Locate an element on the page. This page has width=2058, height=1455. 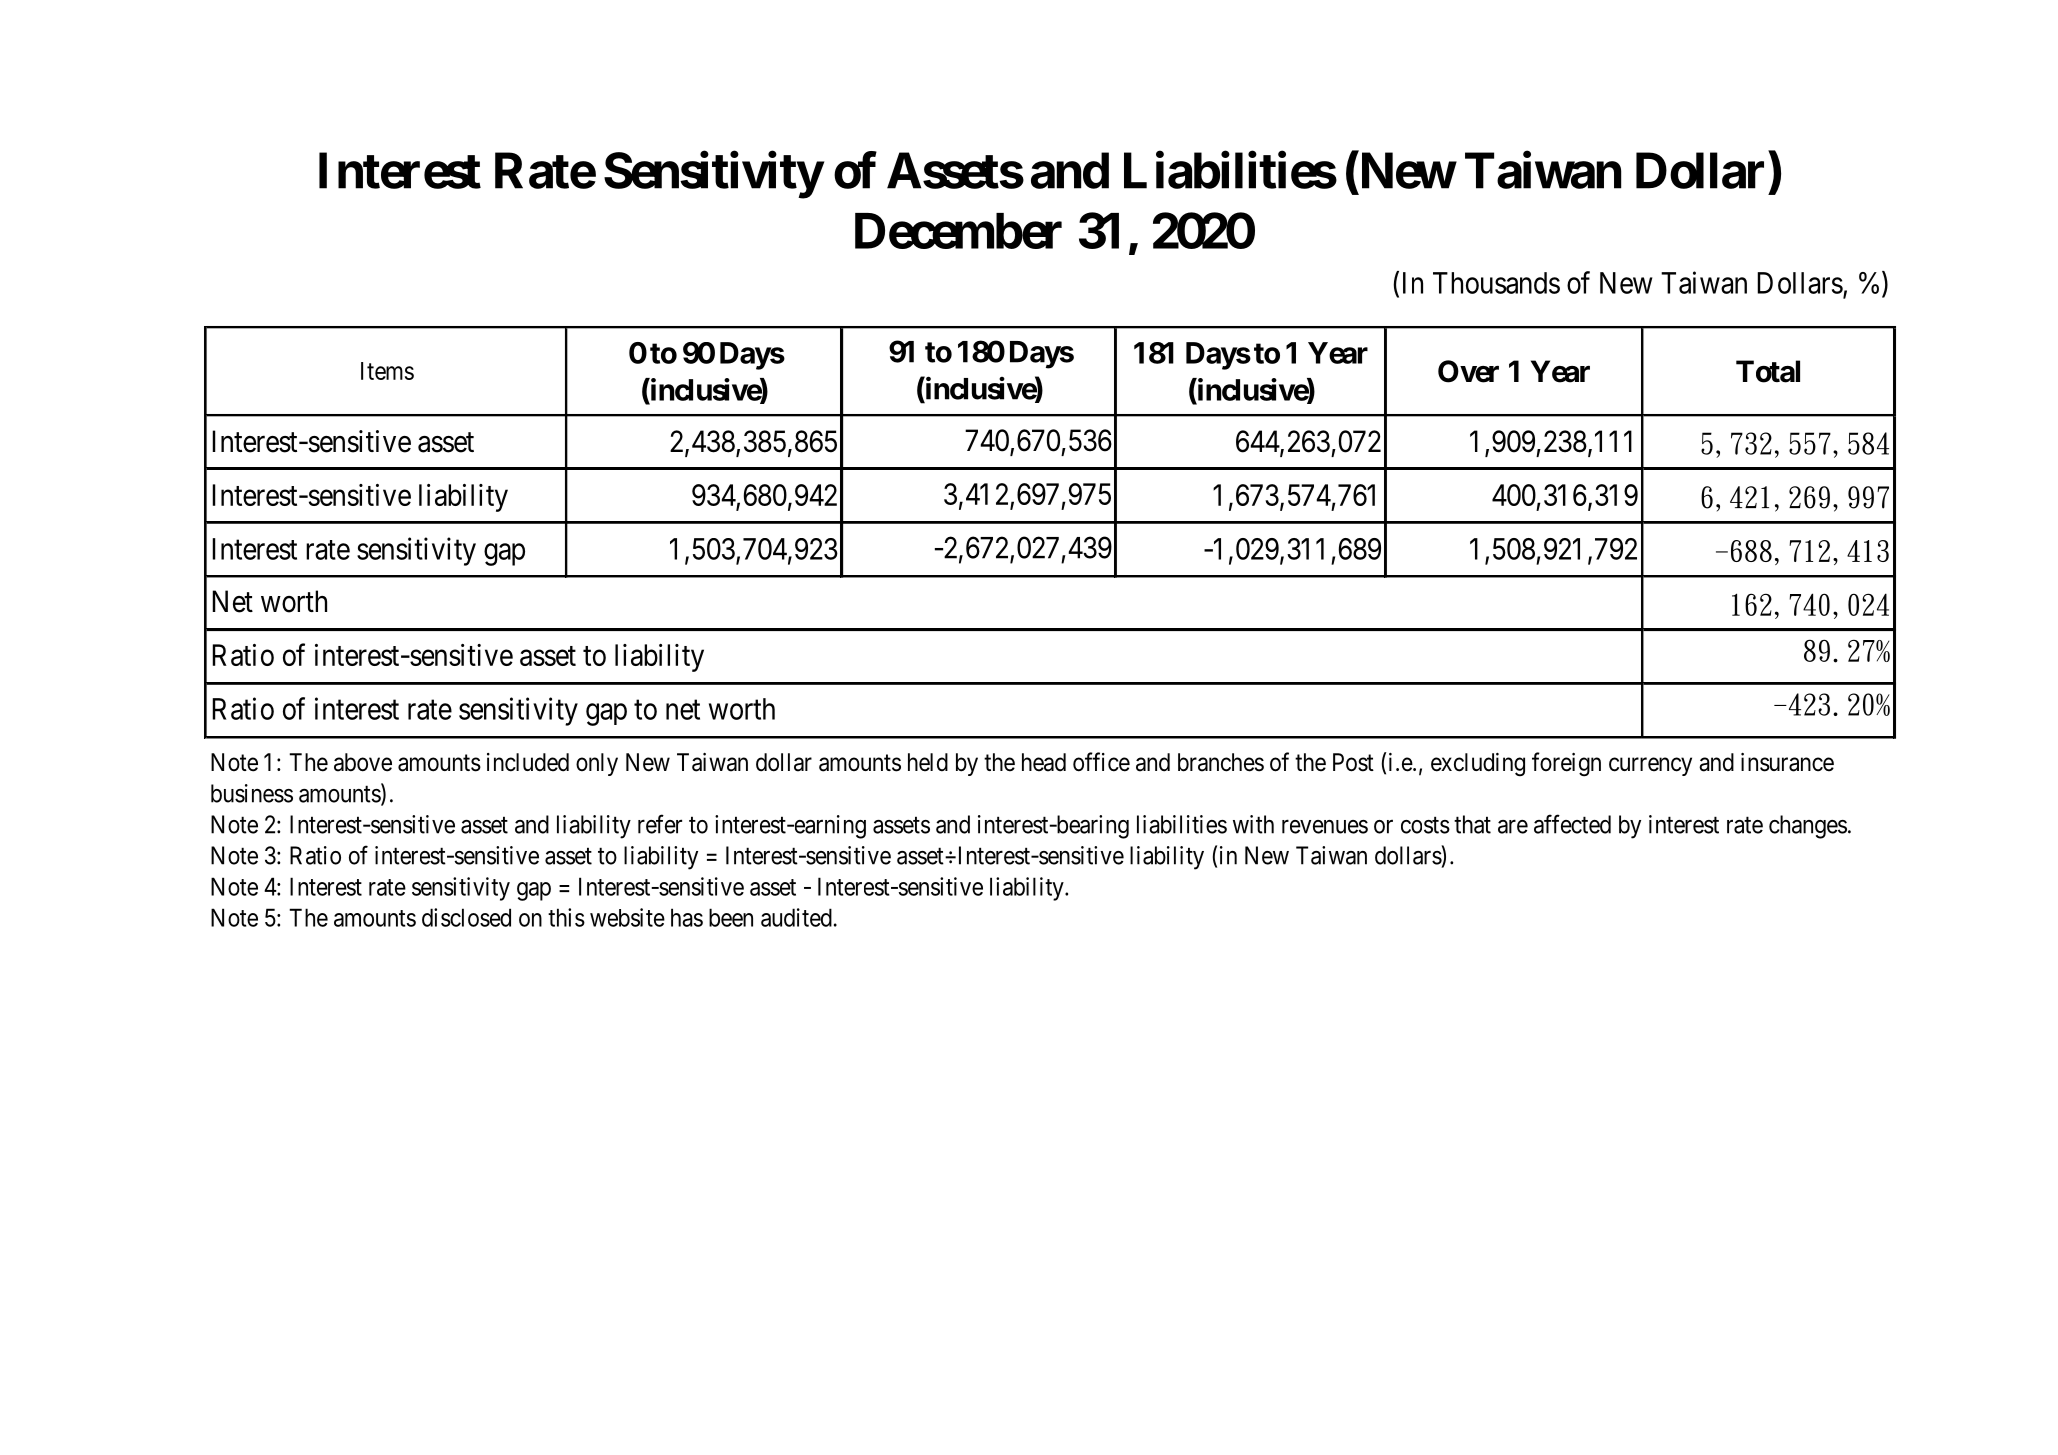
audited is located at coordinates (796, 917).
